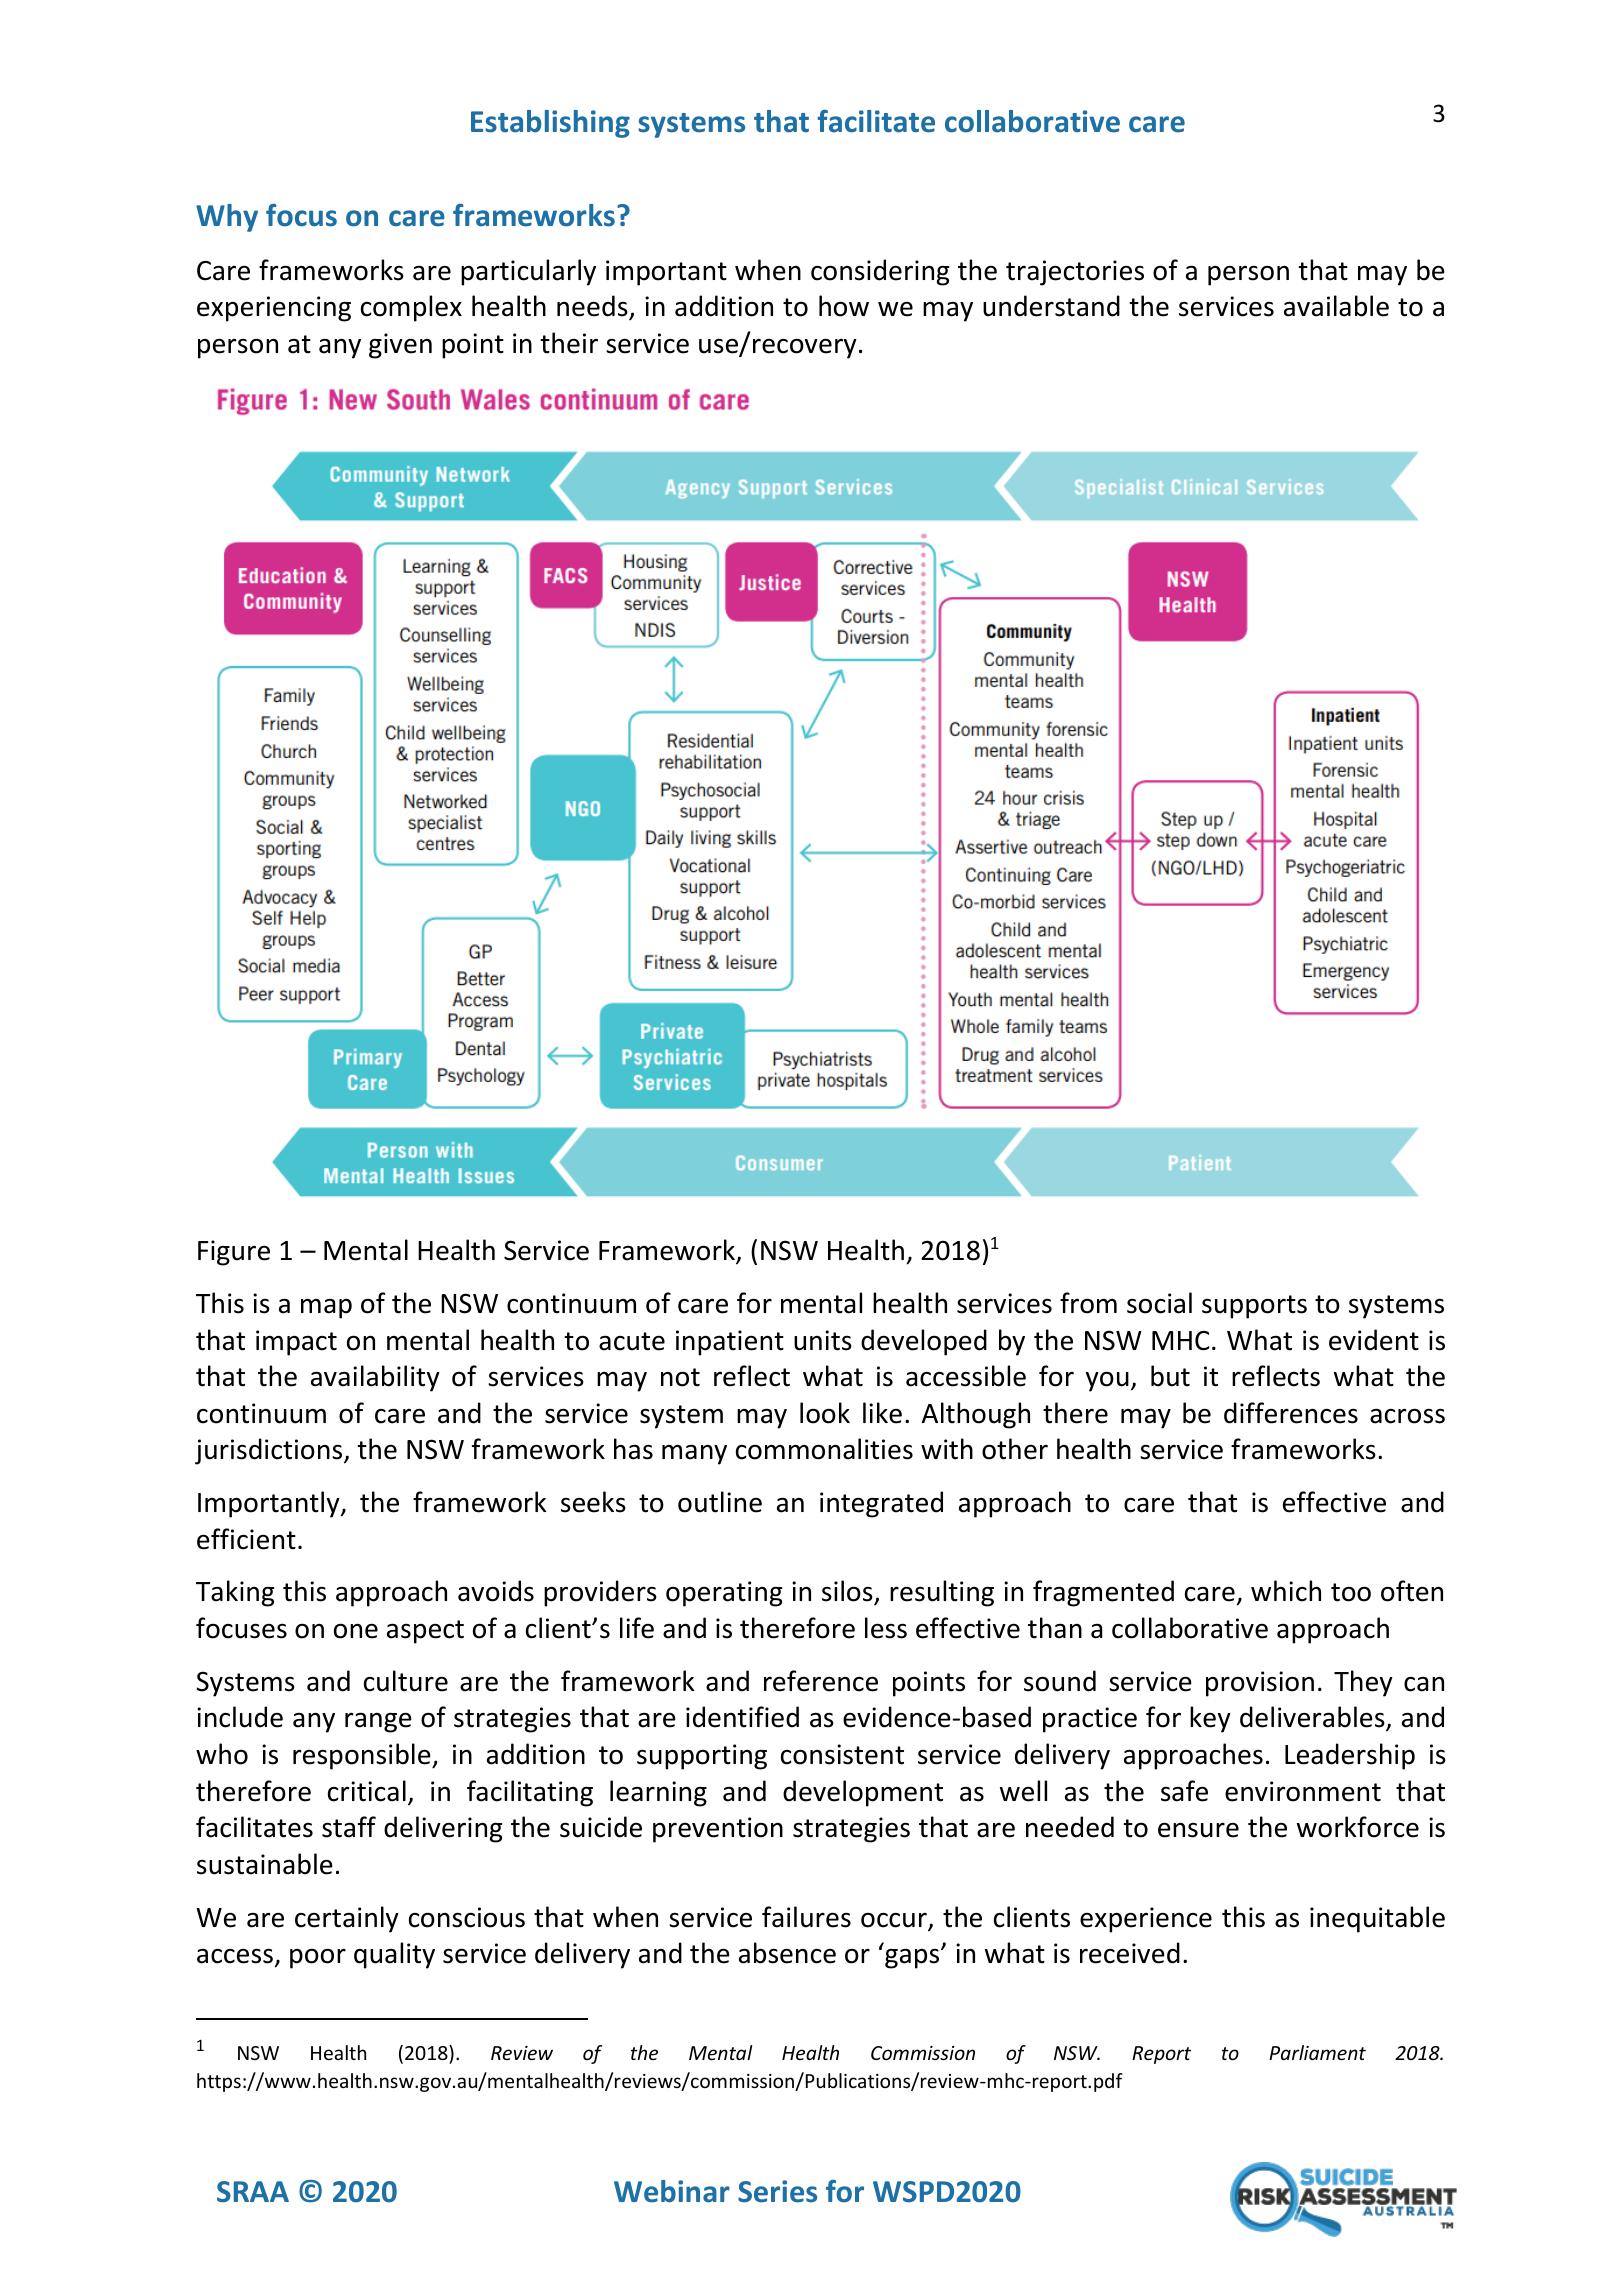 This screenshot has height=2290, width=1619. I want to click on quality, so click(394, 1955).
